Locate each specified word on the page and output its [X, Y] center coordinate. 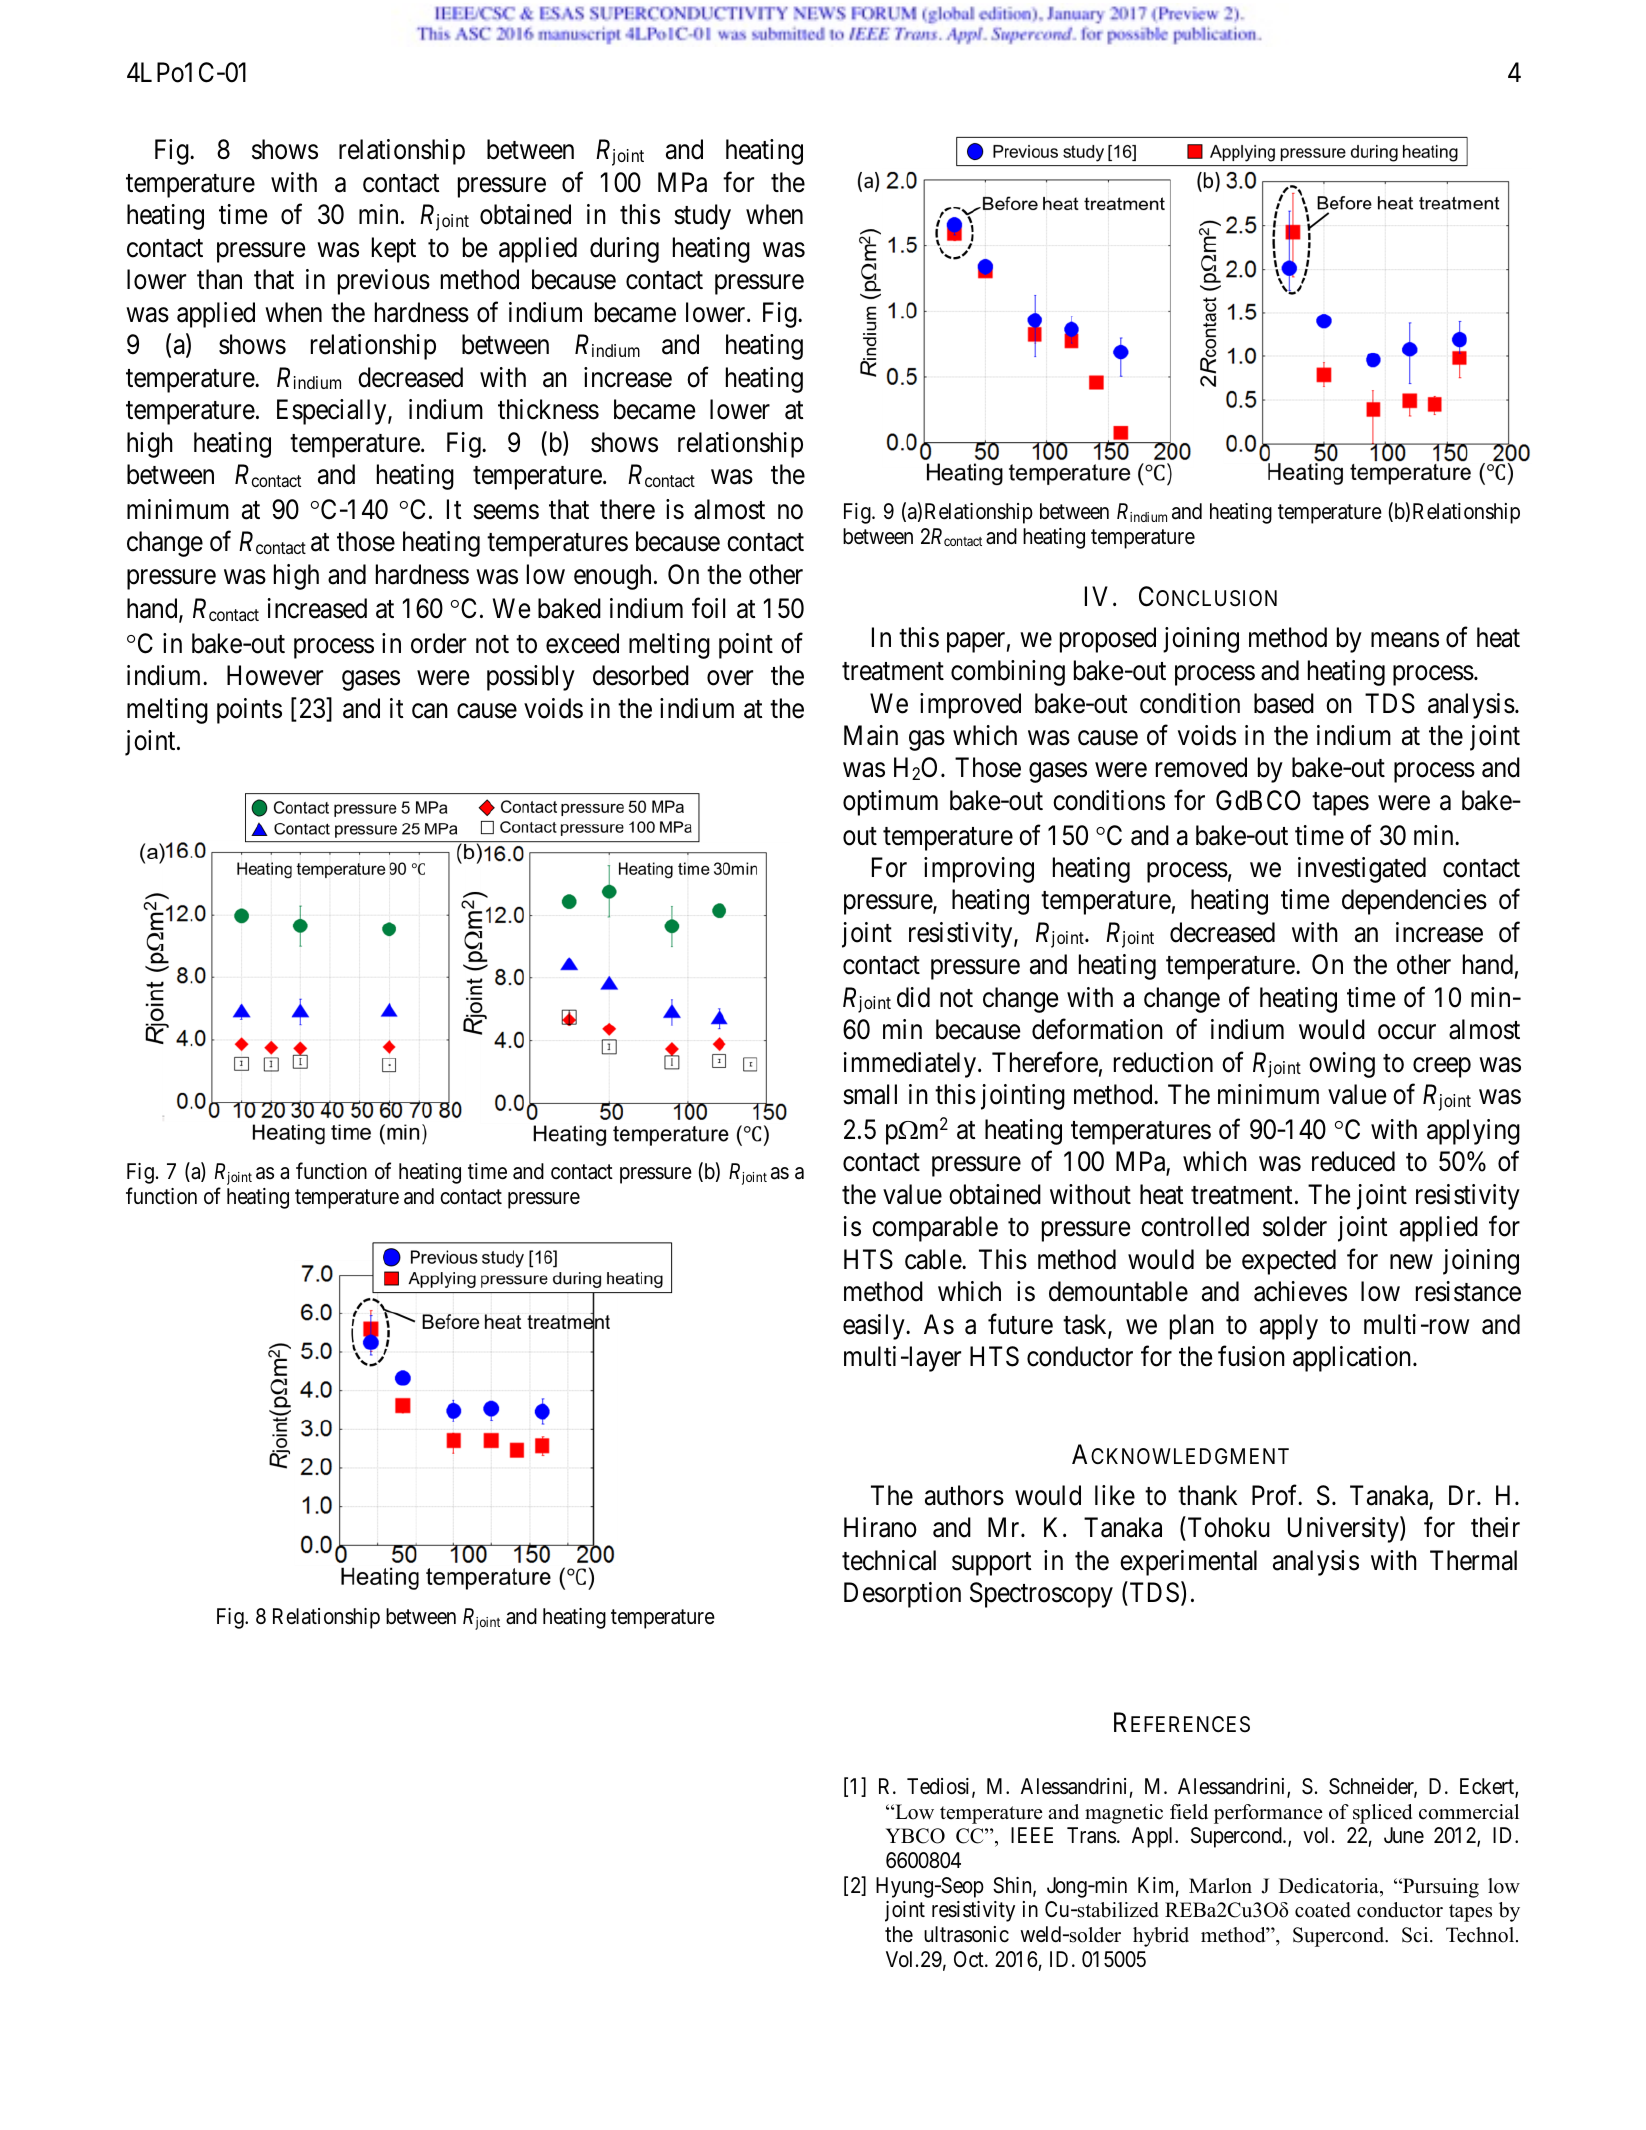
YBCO [915, 1836]
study [702, 217]
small [870, 1094]
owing [1342, 1065]
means [1405, 640]
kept [394, 250]
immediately [911, 1065]
